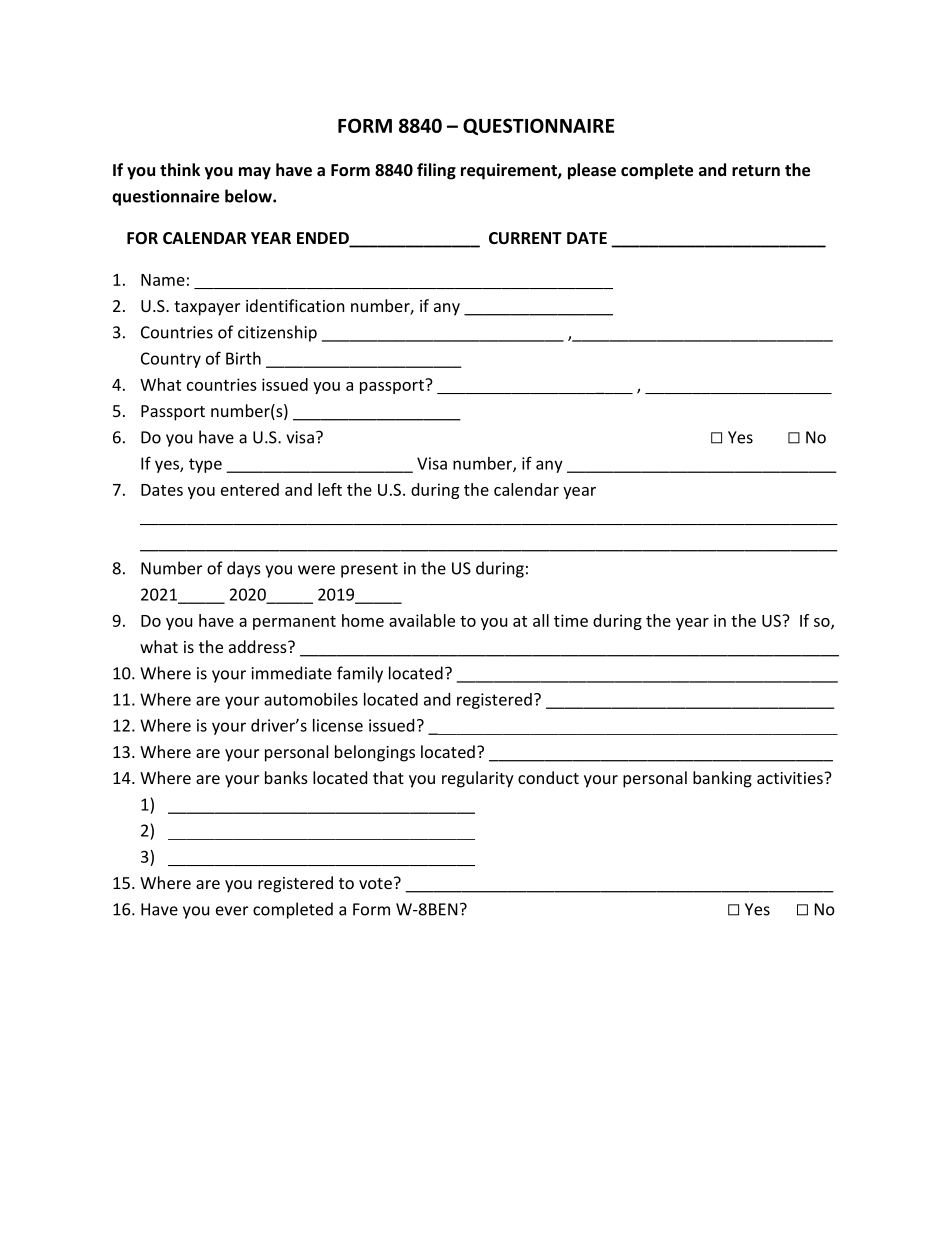  I want to click on all, so click(541, 620).
